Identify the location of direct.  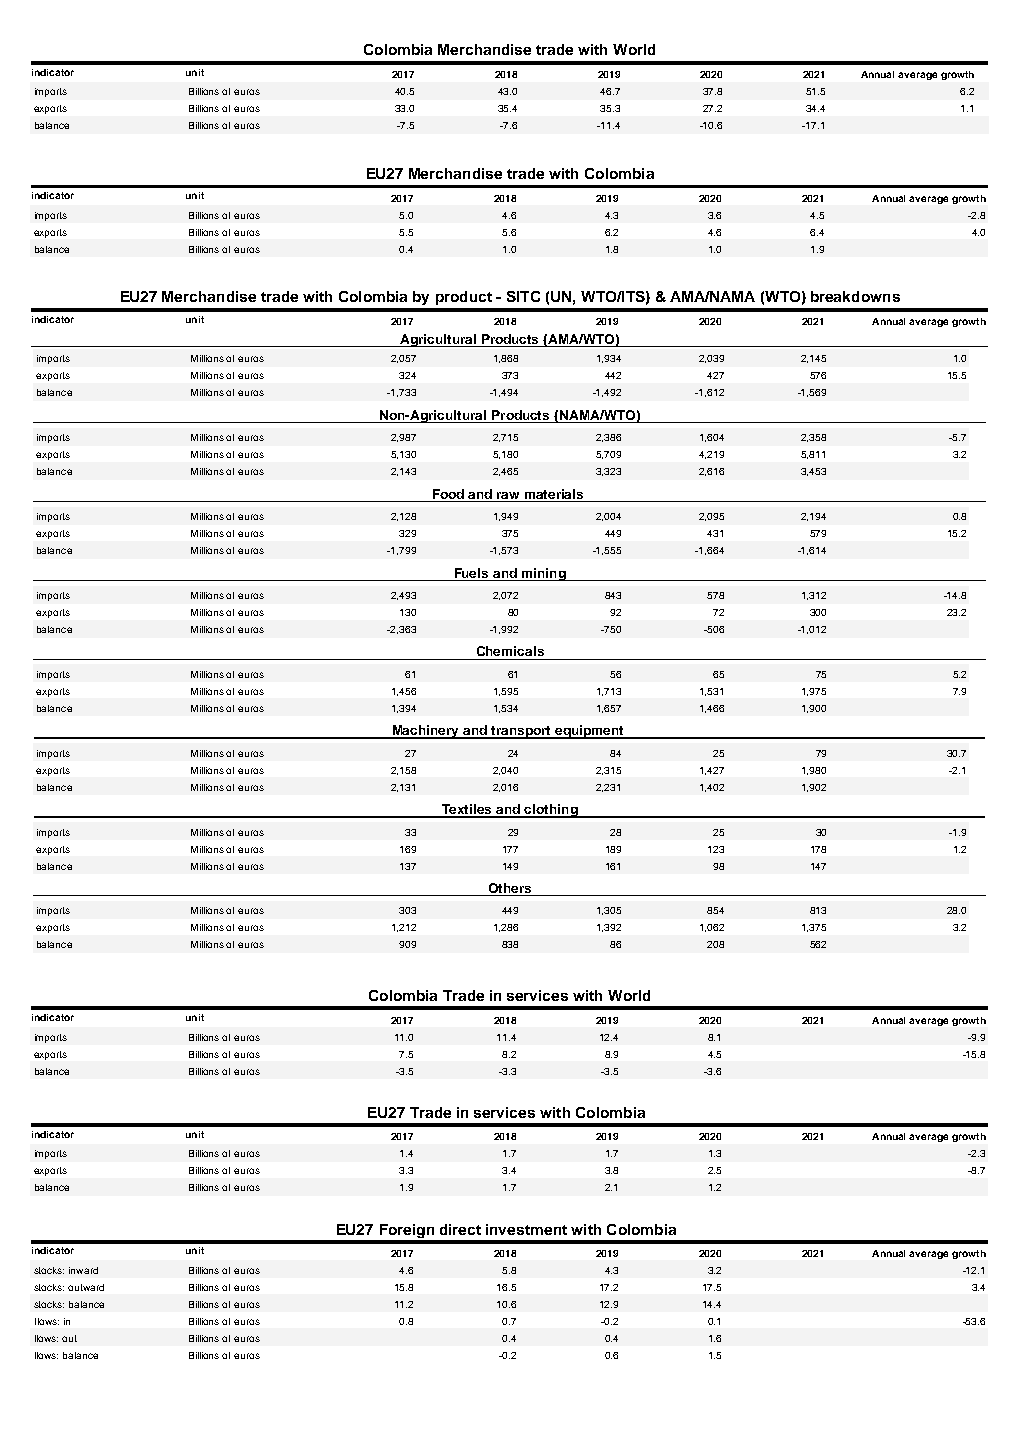
(460, 1229).
